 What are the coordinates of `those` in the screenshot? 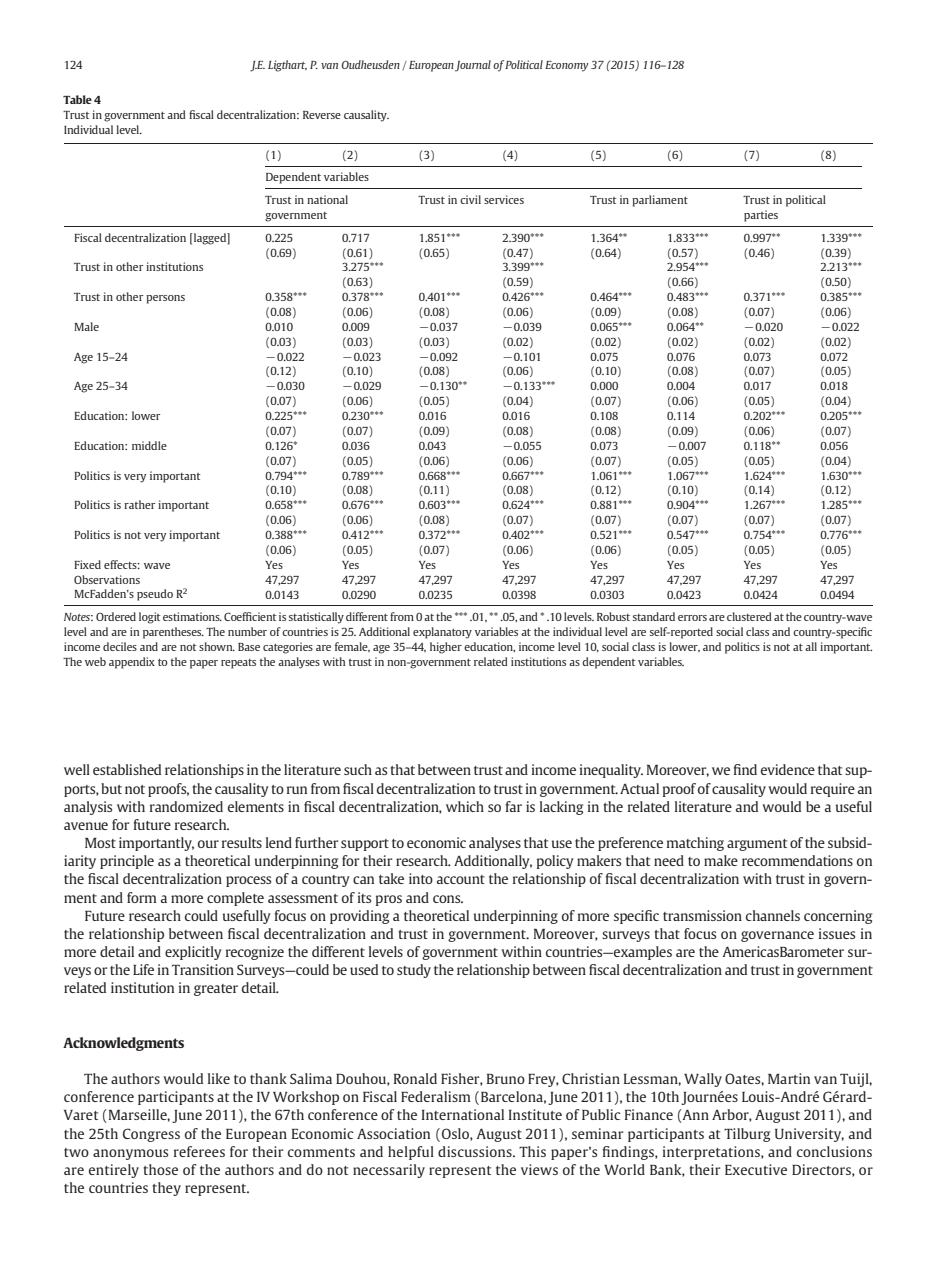 It's located at (160, 1169).
